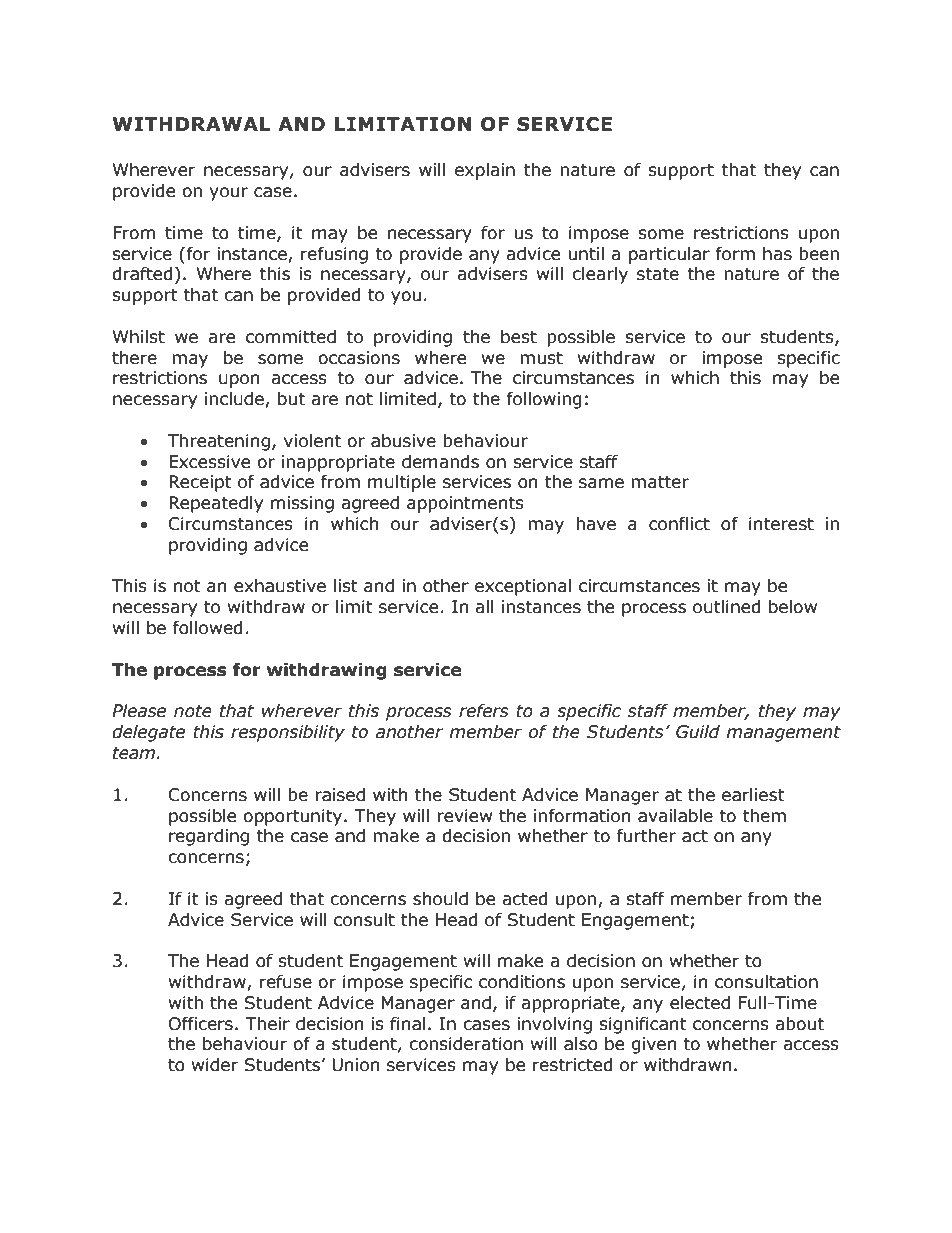 The height and width of the screenshot is (1233, 952). What do you see at coordinates (727, 607) in the screenshot?
I see `outlined` at bounding box center [727, 607].
